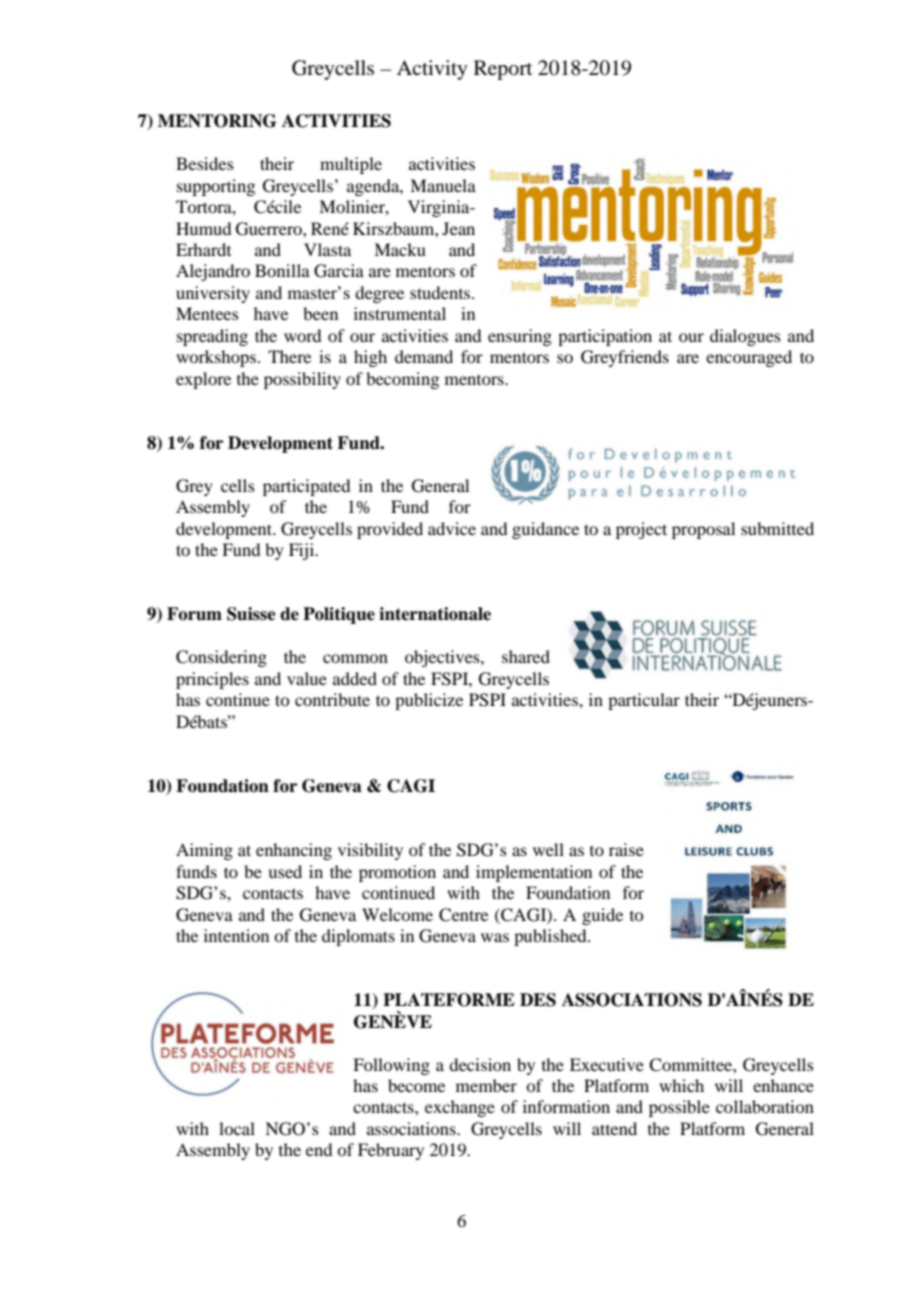 The image size is (924, 1308). Describe the element at coordinates (217, 121) in the screenshot. I see `MENTORING` at that location.
